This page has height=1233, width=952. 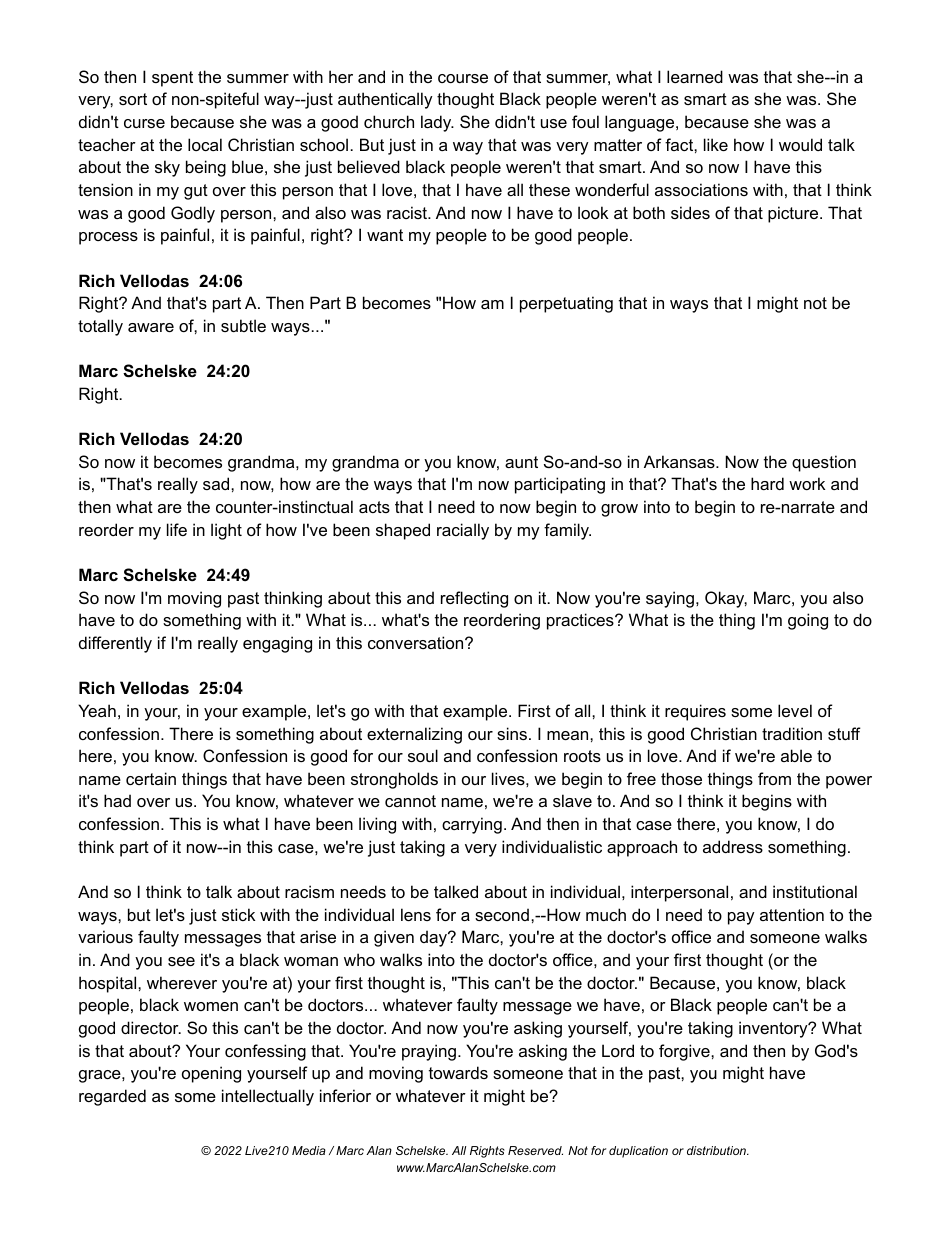 What do you see at coordinates (472, 825) in the page?
I see `carrying` at bounding box center [472, 825].
